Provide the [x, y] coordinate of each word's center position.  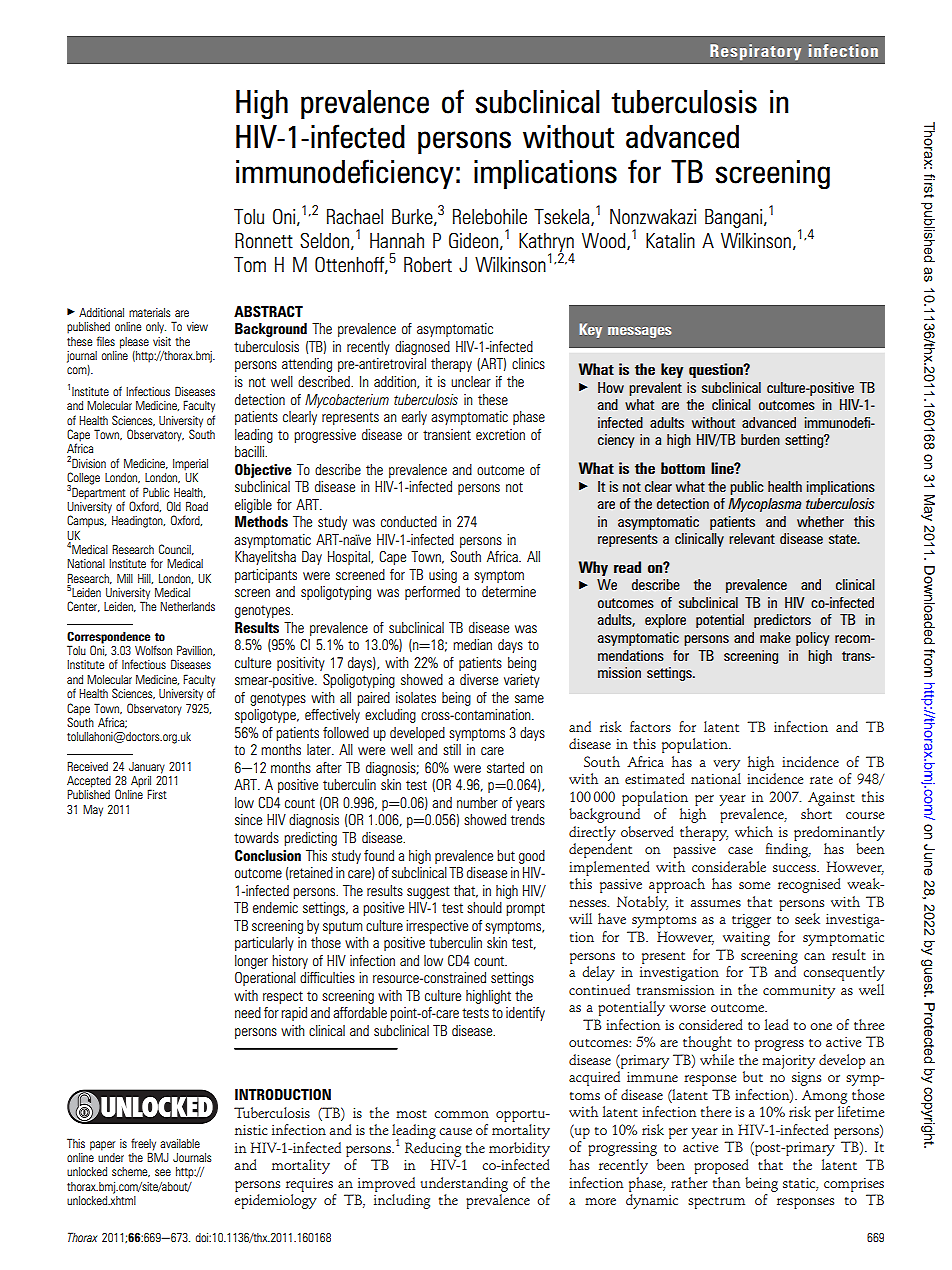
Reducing [433, 1149]
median [472, 644]
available [180, 1143]
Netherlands [187, 606]
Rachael [355, 217]
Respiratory [755, 52]
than [727, 1182]
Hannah [397, 240]
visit [162, 341]
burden [760, 439]
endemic [275, 907]
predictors [782, 621]
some [754, 885]
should [484, 907]
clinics [528, 363]
